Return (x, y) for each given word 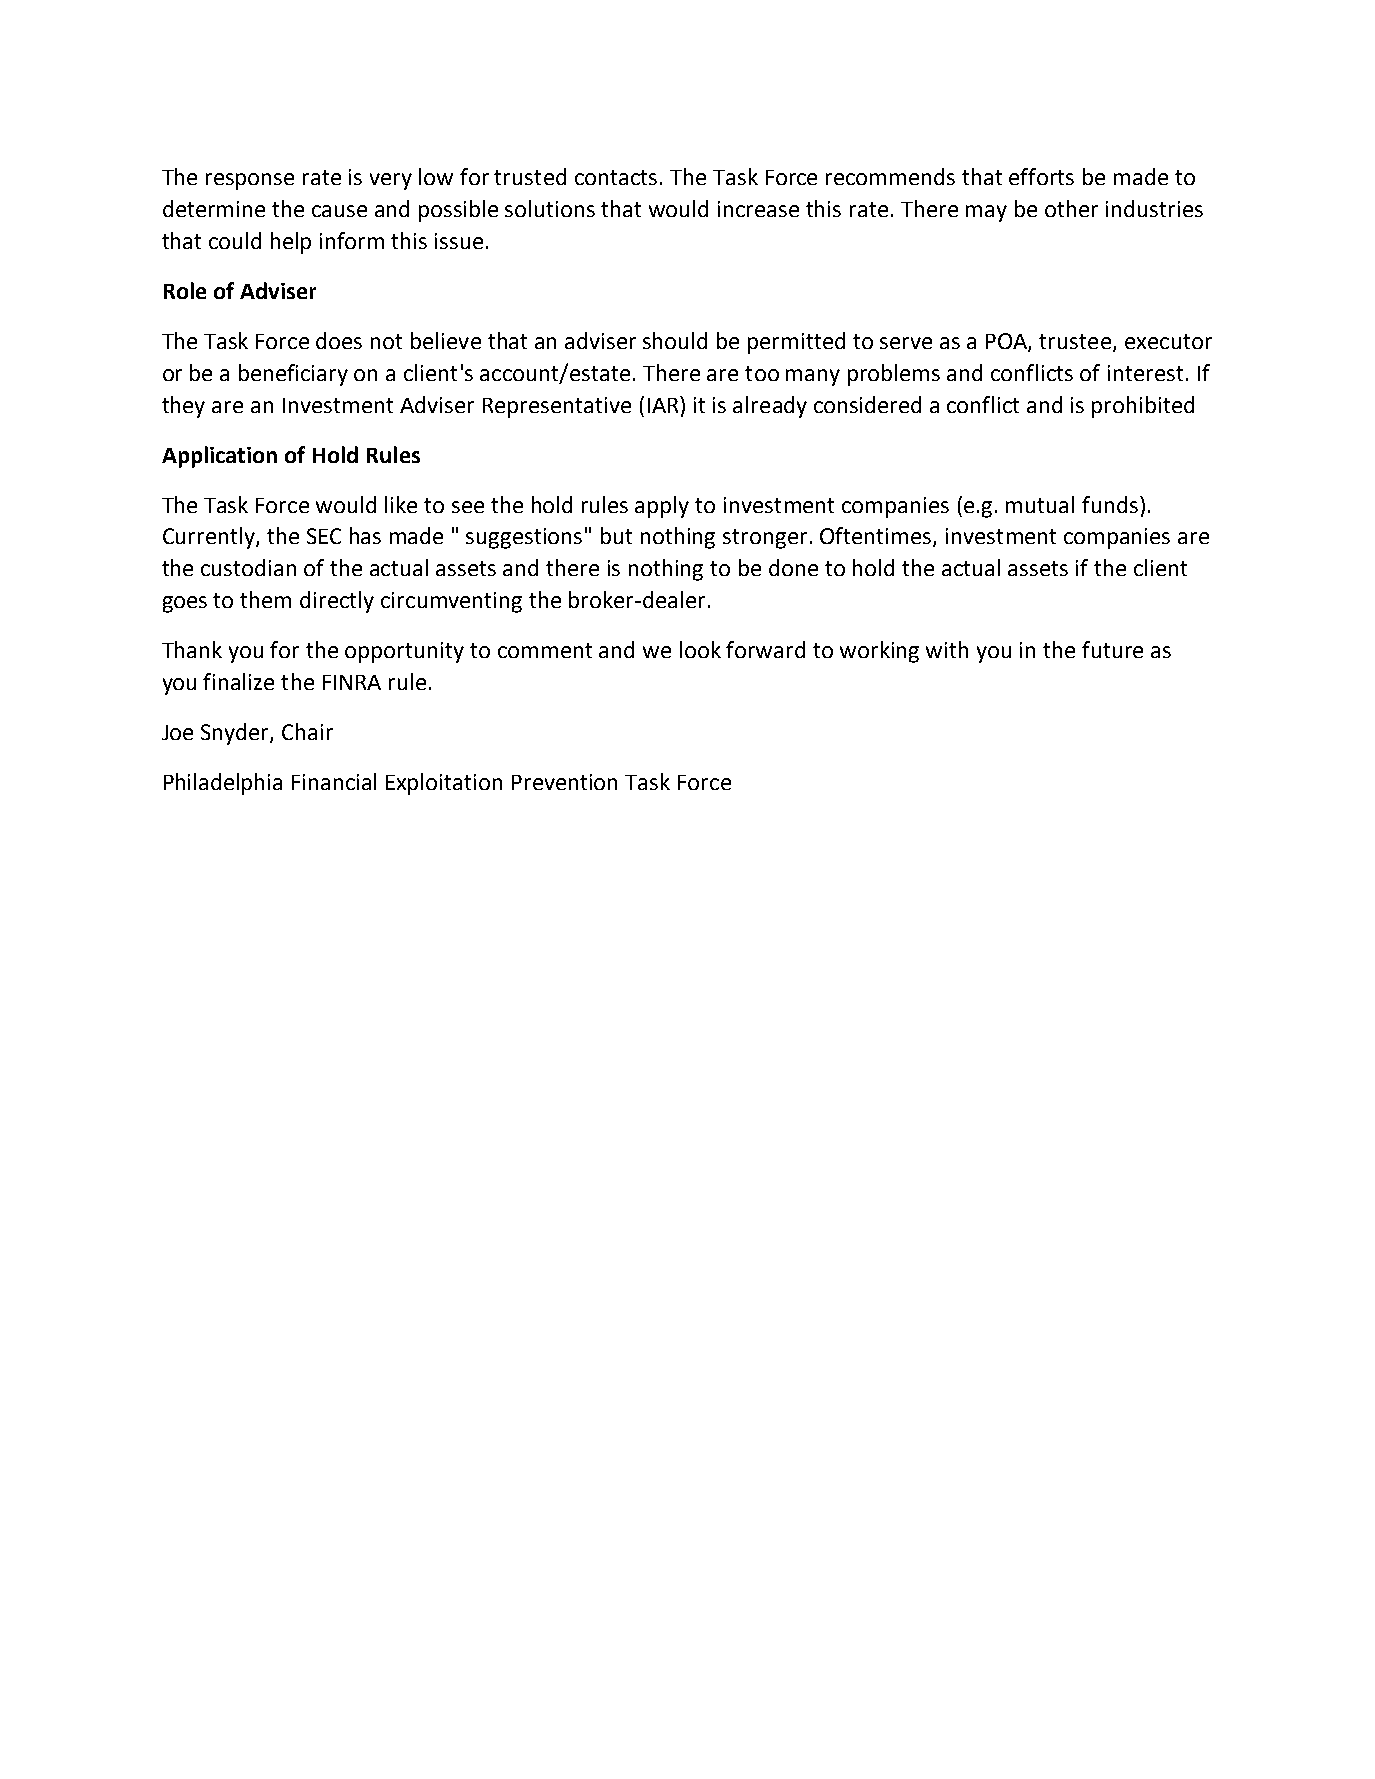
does (339, 340)
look (700, 649)
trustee (1075, 341)
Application (219, 457)
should (675, 340)
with (947, 649)
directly (337, 602)
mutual (1040, 504)
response (250, 181)
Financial (334, 781)
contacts (616, 177)
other (1071, 208)
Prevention (564, 782)
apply (662, 507)
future (1112, 649)
